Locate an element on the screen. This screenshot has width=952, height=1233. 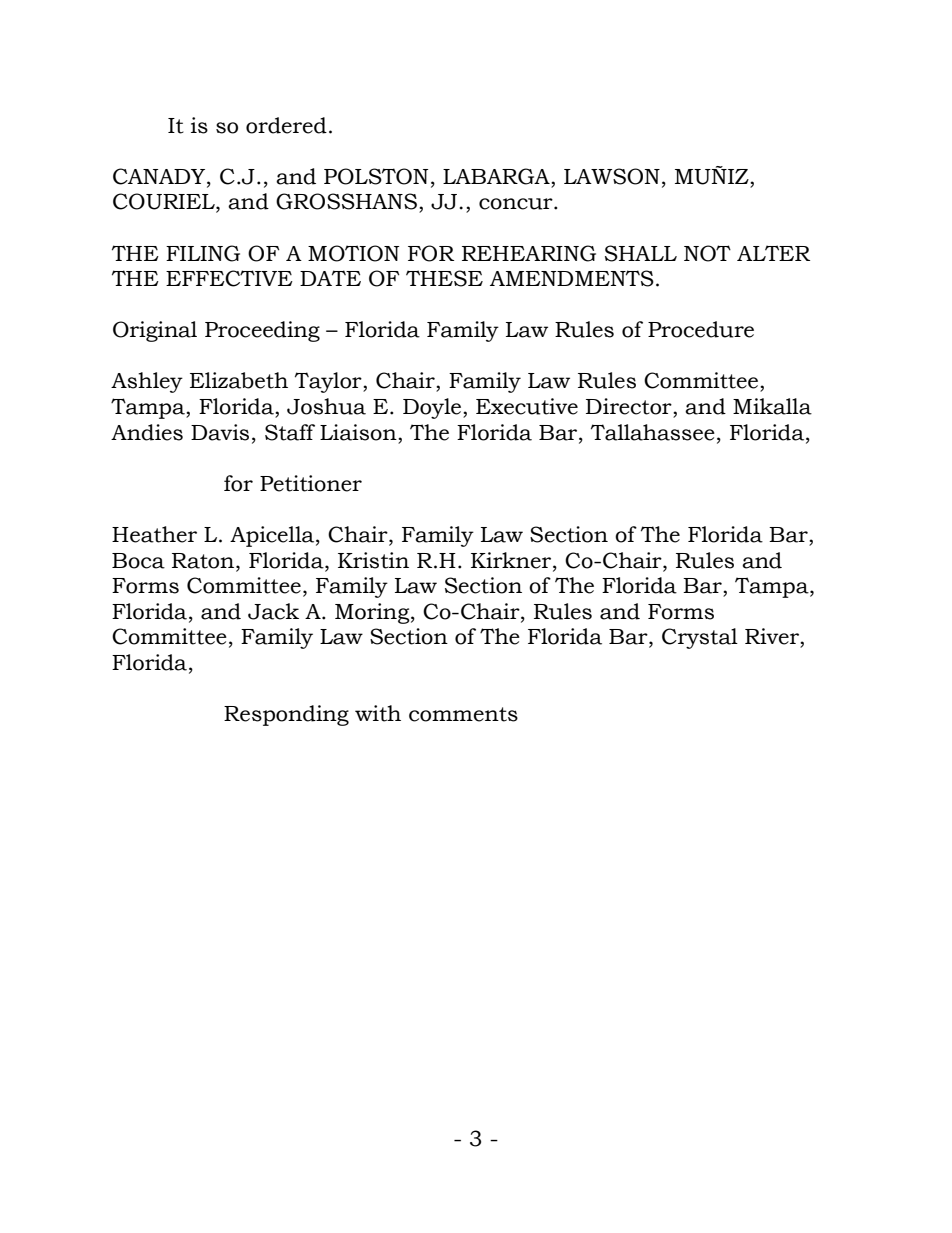
Director is located at coordinates (630, 406).
